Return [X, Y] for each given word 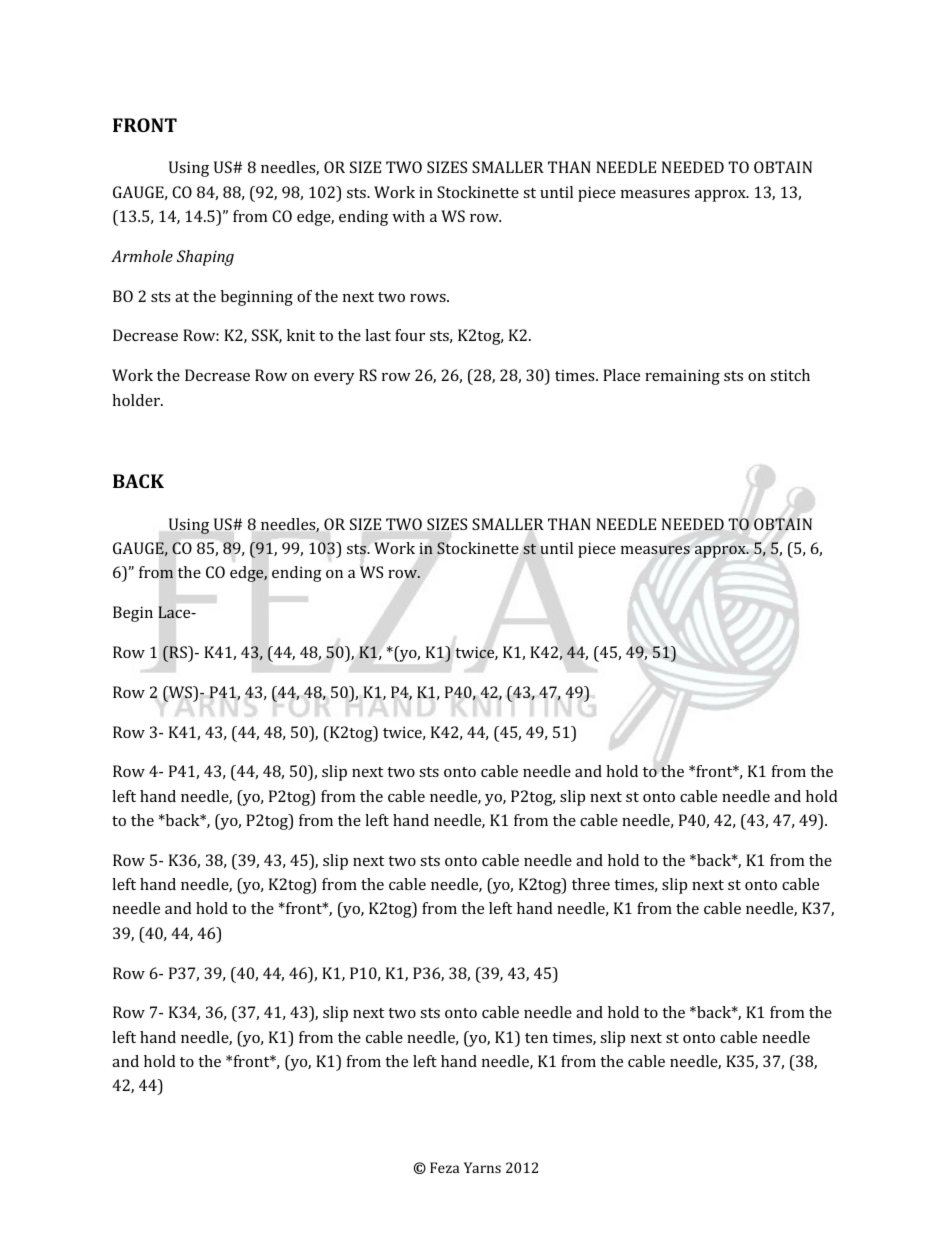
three [591, 884]
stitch [790, 375]
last [378, 335]
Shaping [205, 258]
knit [301, 335]
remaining [682, 377]
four [410, 335]
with [408, 216]
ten [536, 1038]
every [334, 379]
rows [429, 298]
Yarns [482, 1167]
